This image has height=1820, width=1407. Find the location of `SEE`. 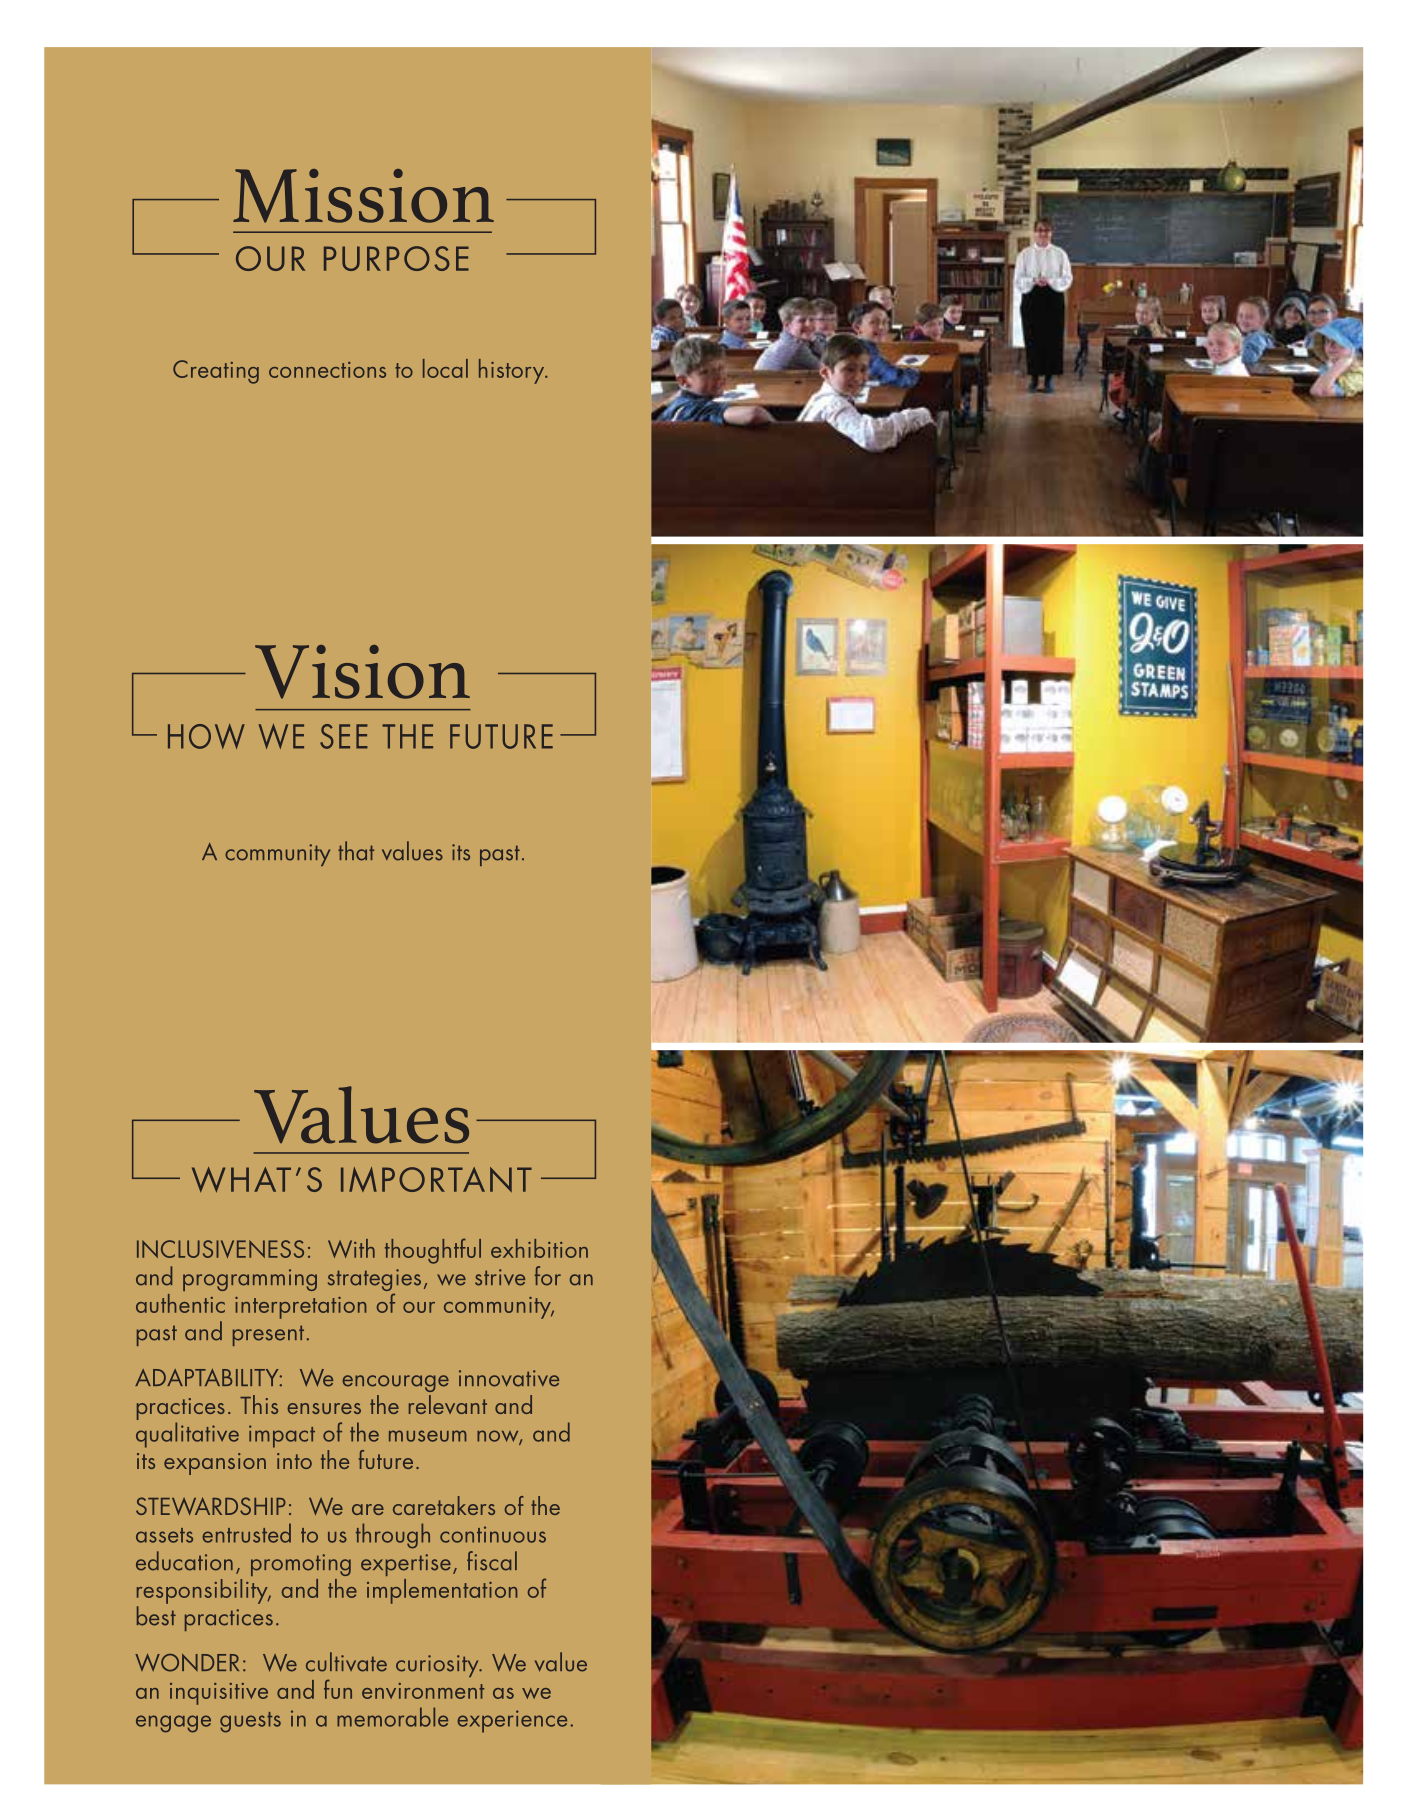

SEE is located at coordinates (344, 736).
